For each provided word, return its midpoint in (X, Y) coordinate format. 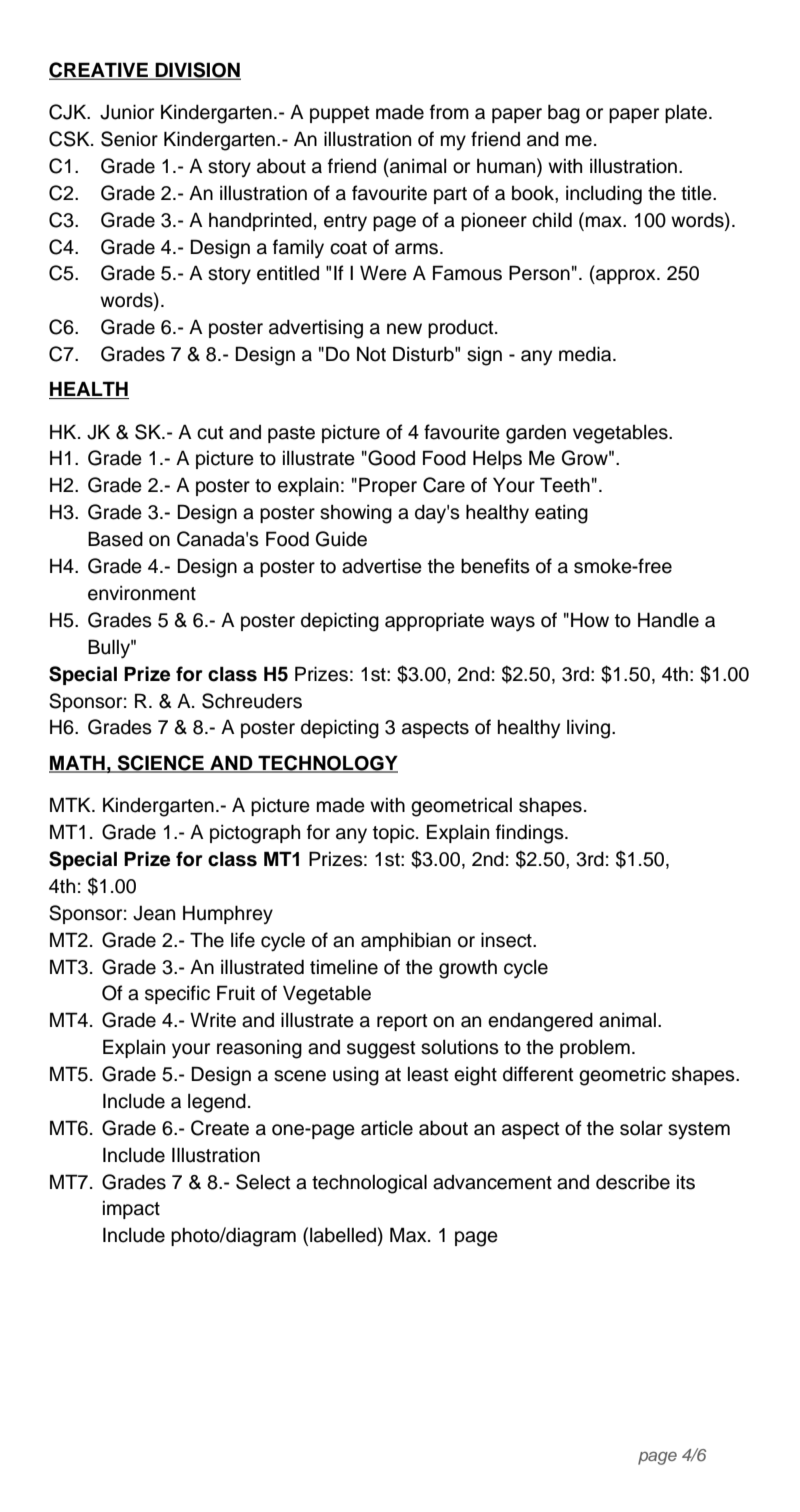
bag (564, 114)
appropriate (434, 622)
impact (131, 1210)
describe (633, 1182)
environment (142, 593)
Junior (127, 112)
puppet (340, 114)
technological (369, 1184)
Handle (668, 620)
